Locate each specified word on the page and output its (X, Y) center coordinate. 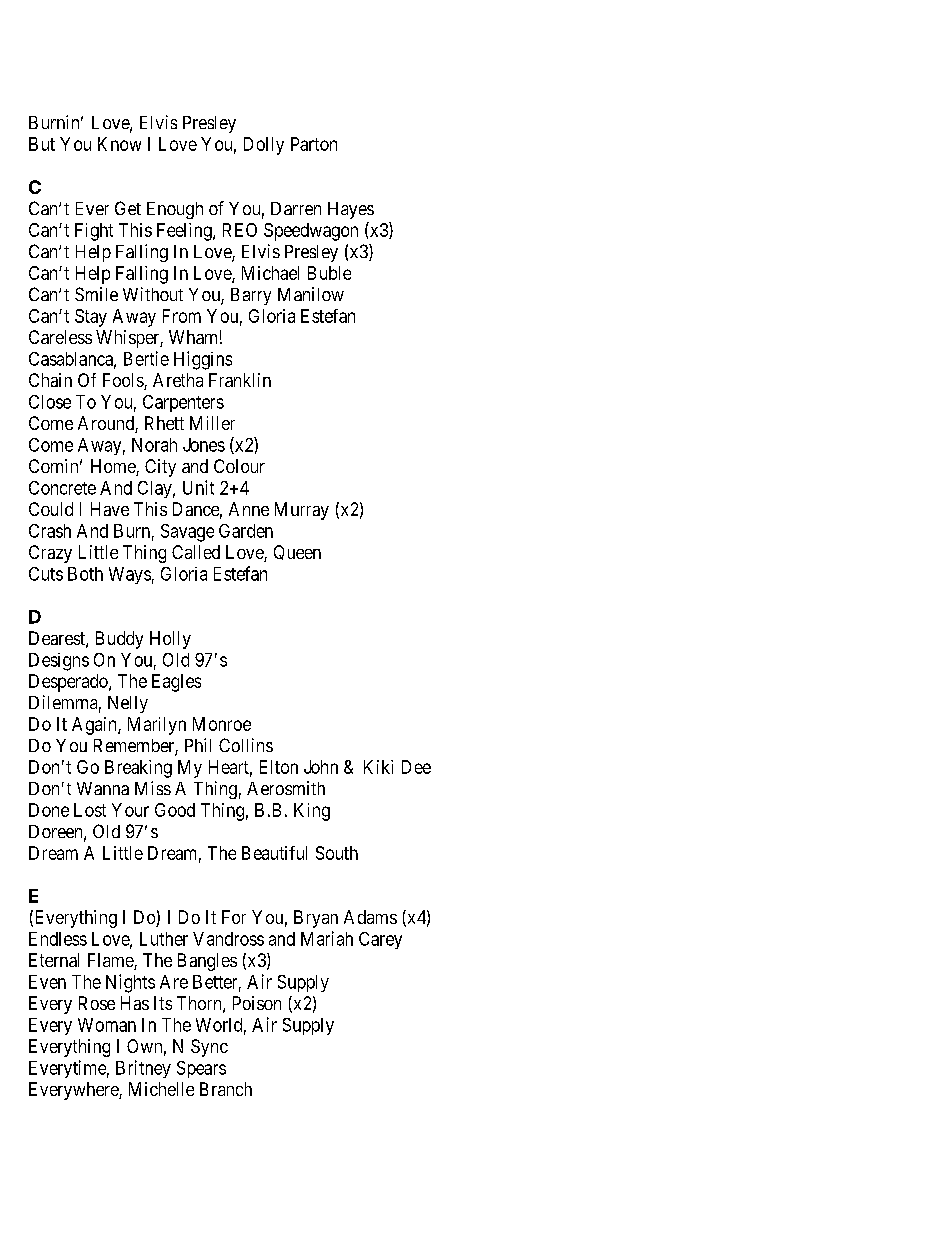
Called (196, 552)
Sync (209, 1048)
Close (50, 402)
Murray (302, 511)
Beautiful (274, 853)
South (337, 853)
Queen (297, 552)
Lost (90, 810)
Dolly (264, 146)
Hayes (351, 210)
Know (119, 144)
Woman (107, 1025)
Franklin (240, 380)
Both (85, 574)
